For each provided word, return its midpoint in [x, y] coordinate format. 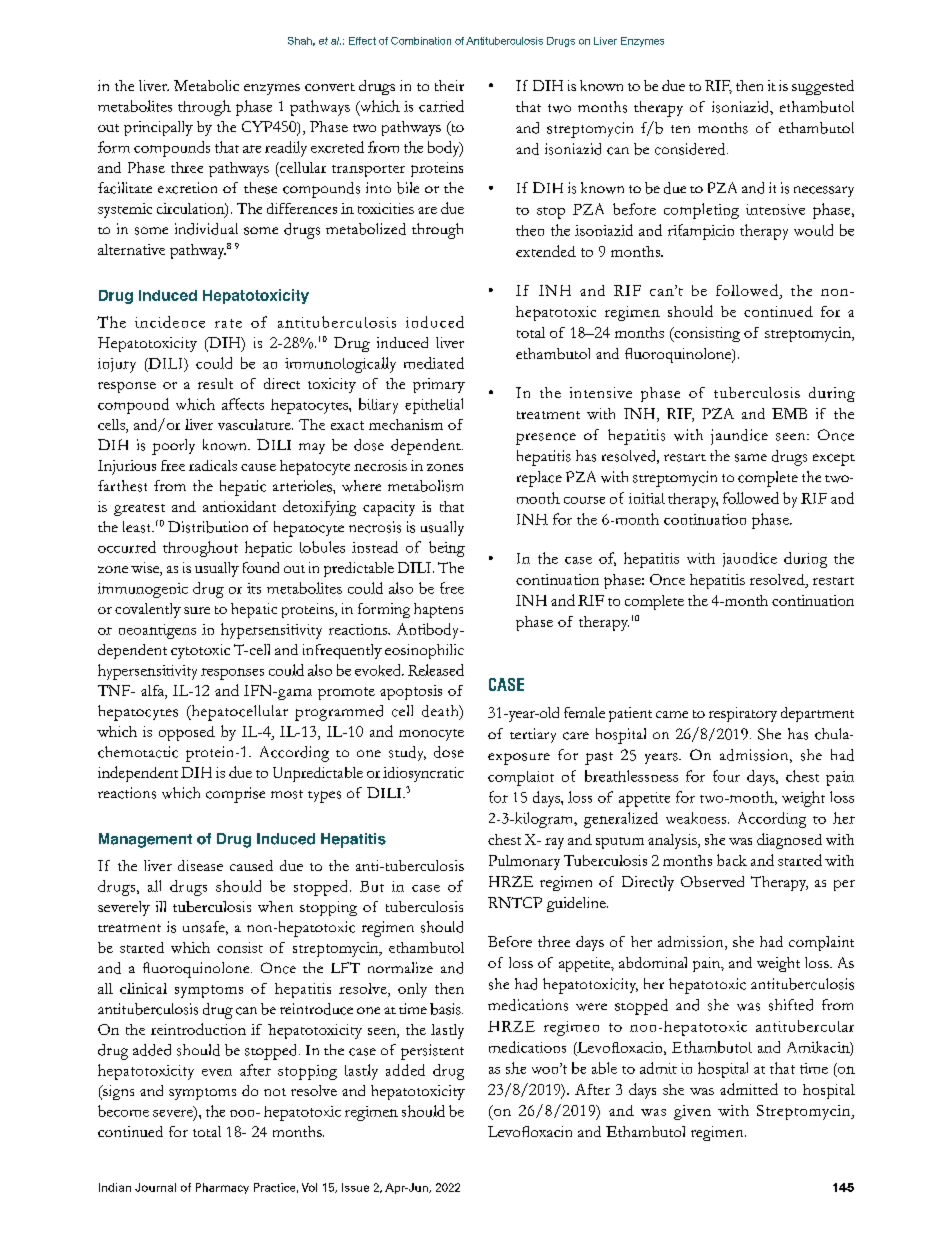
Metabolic [206, 85]
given [692, 1112]
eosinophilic [424, 651]
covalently [148, 610]
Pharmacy [222, 1188]
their [449, 85]
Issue [355, 1187]
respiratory [743, 714]
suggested [823, 87]
